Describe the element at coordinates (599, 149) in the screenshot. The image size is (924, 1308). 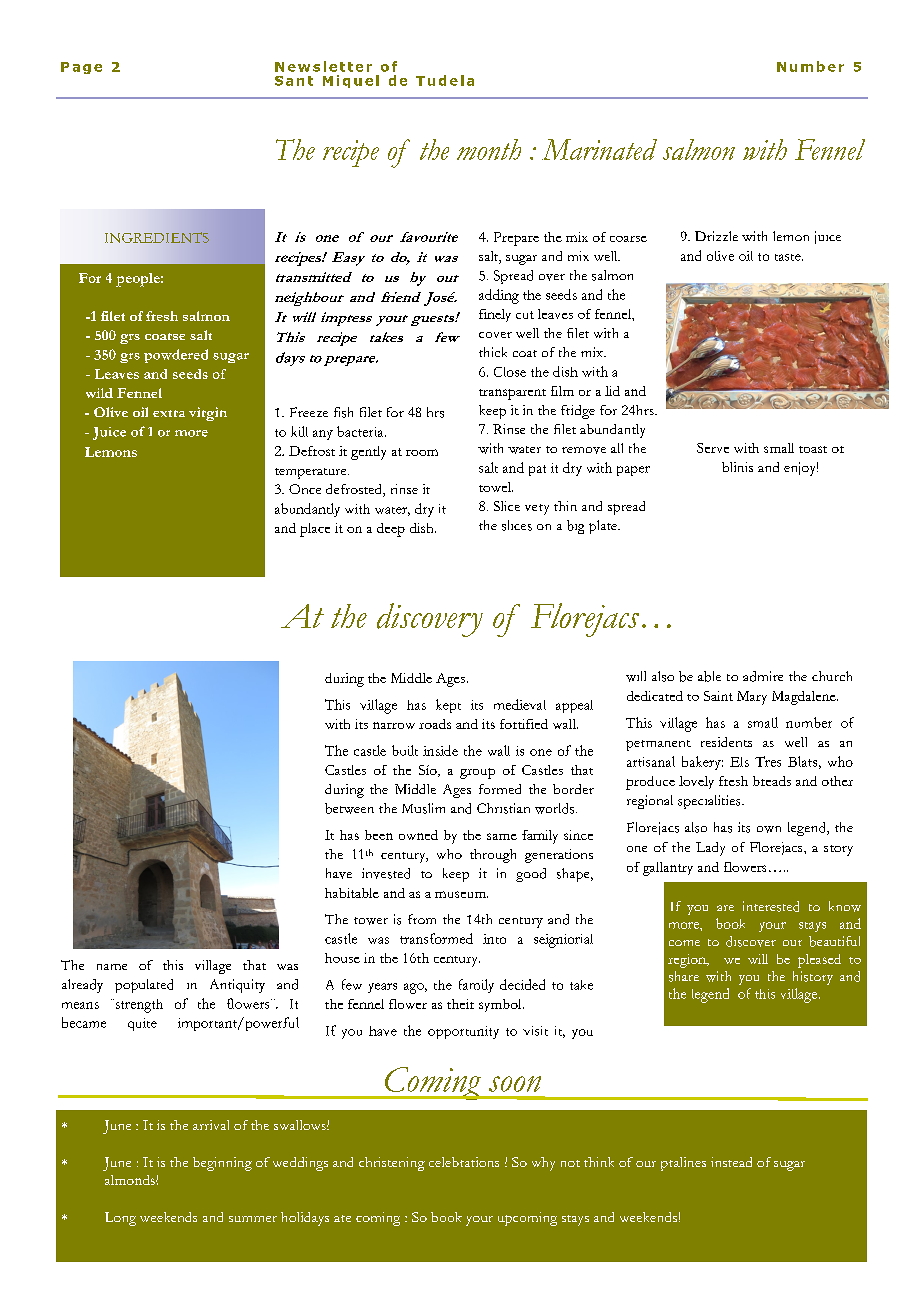
I see `Marinated` at that location.
